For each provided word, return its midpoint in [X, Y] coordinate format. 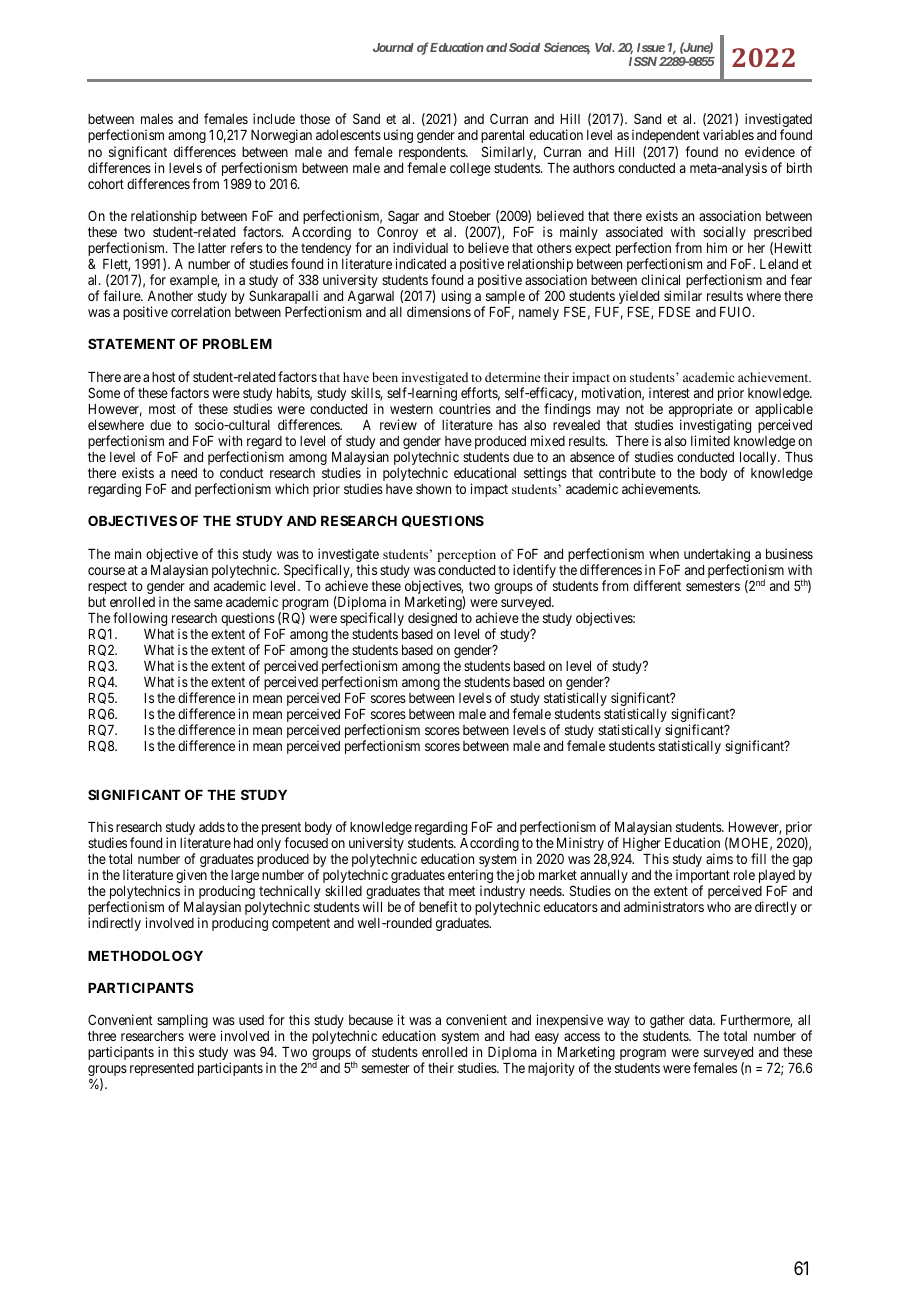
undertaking [717, 556]
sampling [182, 1021]
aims [719, 858]
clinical [660, 279]
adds [212, 827]
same [208, 603]
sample [504, 299]
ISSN [643, 61]
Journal [393, 47]
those [315, 119]
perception [466, 555]
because [371, 1020]
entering [470, 877]
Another [170, 296]
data [702, 1020]
